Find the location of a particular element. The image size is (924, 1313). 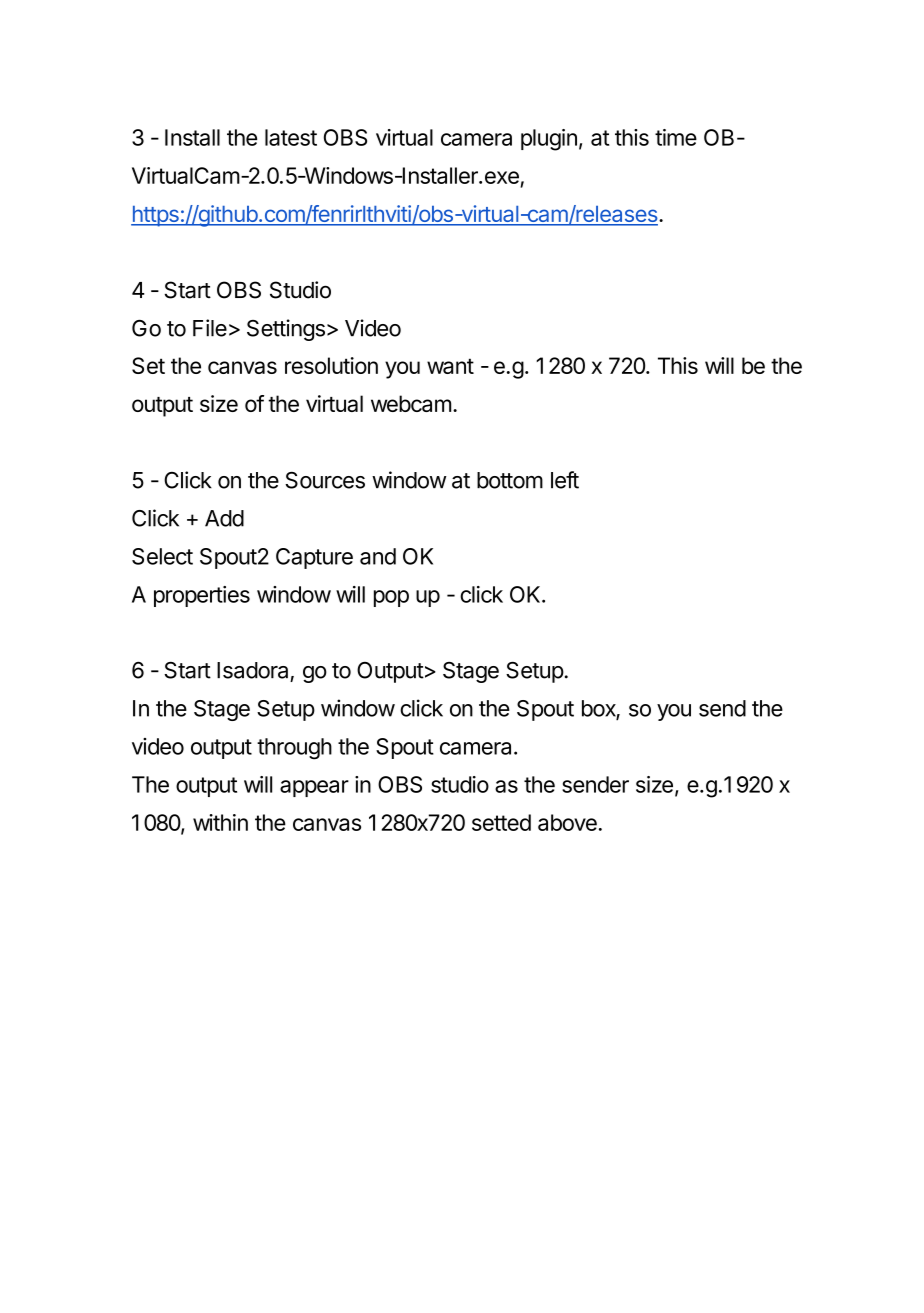

time is located at coordinates (676, 137).
